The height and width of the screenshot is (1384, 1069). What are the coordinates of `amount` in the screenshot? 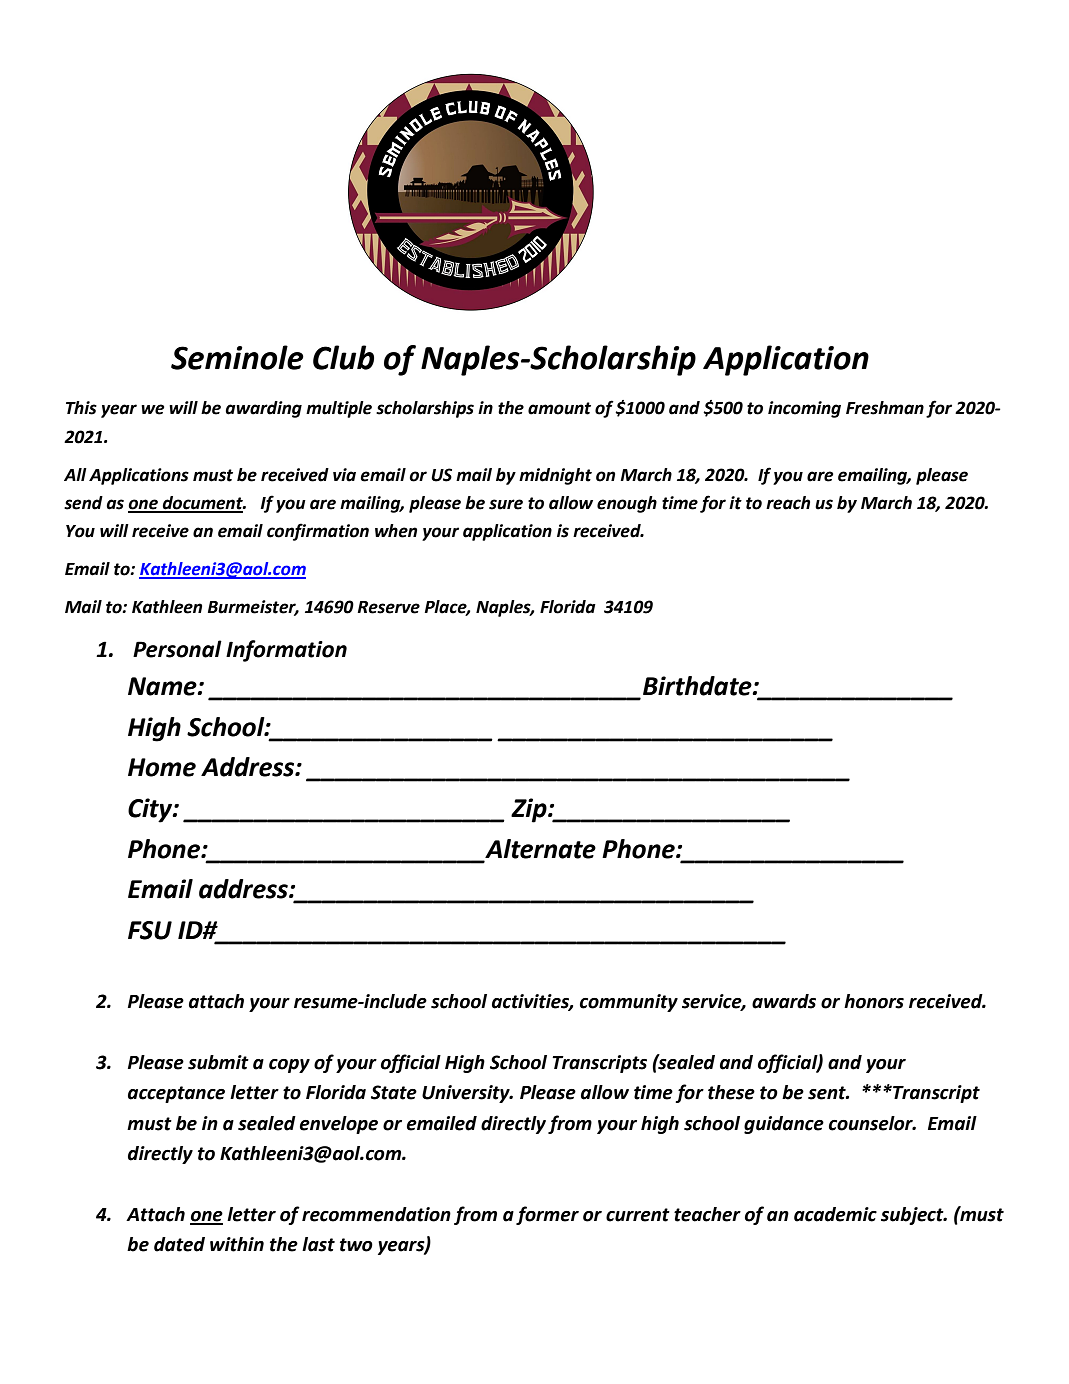 It's located at (559, 408).
